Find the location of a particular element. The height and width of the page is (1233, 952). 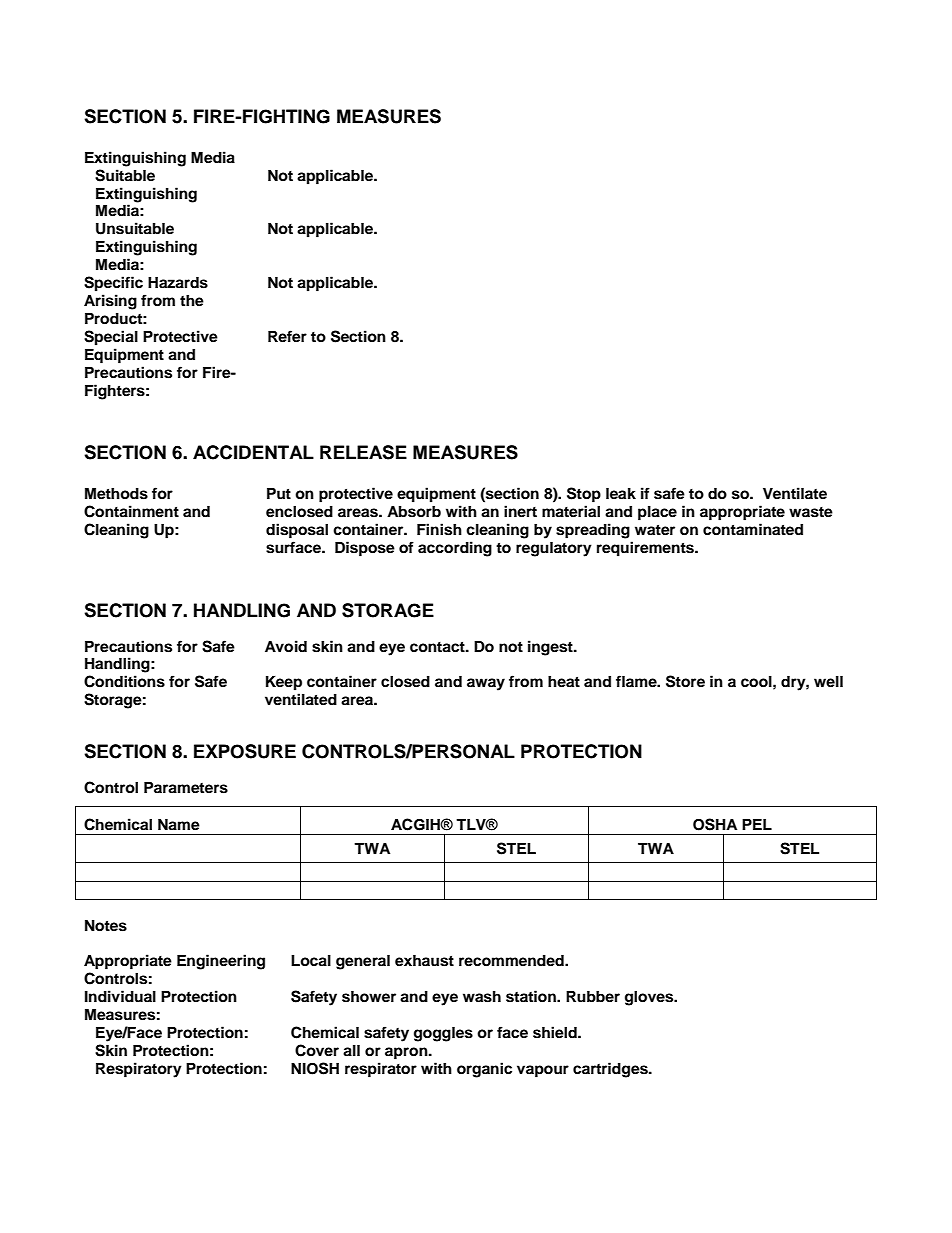

organic is located at coordinates (484, 1070).
